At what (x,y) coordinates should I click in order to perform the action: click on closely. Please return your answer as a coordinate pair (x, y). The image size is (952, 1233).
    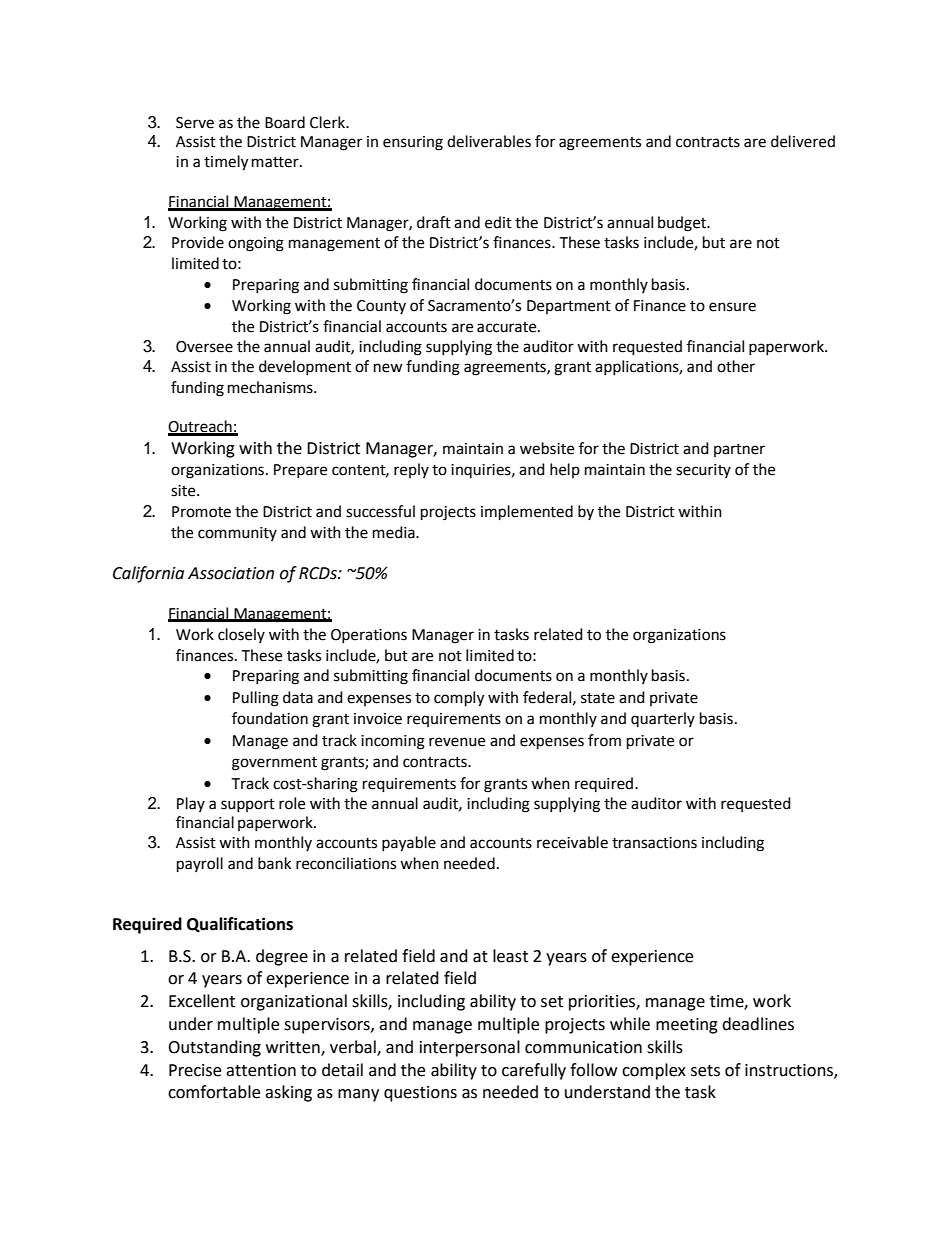
    Looking at the image, I should click on (241, 635).
